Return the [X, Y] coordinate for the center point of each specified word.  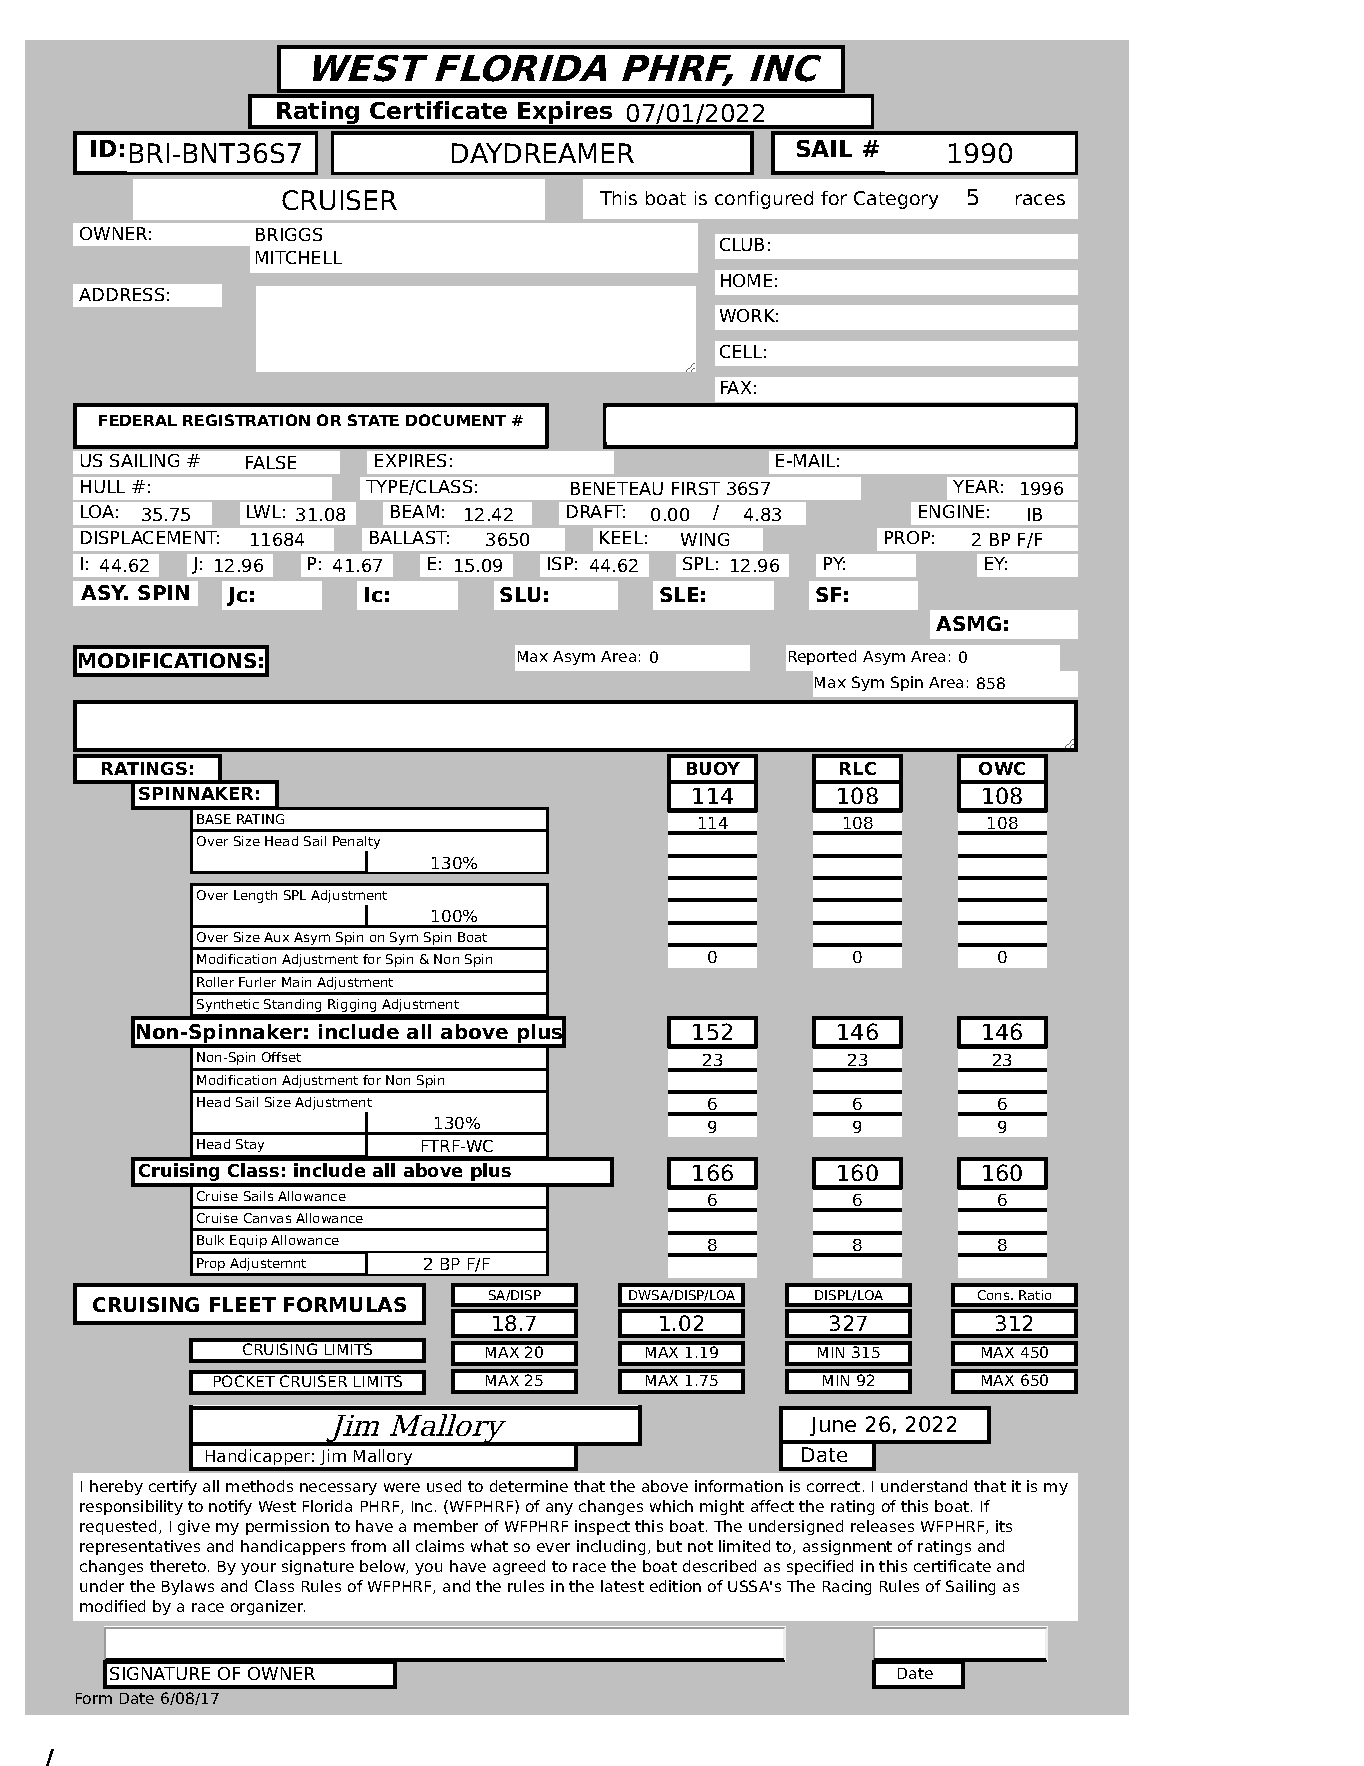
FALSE [271, 462]
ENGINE [951, 511]
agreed [519, 1567]
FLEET [243, 1304]
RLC [858, 768]
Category [896, 200]
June [833, 1426]
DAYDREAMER [543, 153]
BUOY [713, 768]
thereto [178, 1566]
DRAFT [596, 511]
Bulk [210, 1240]
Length [255, 896]
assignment [847, 1547]
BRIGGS [289, 234]
